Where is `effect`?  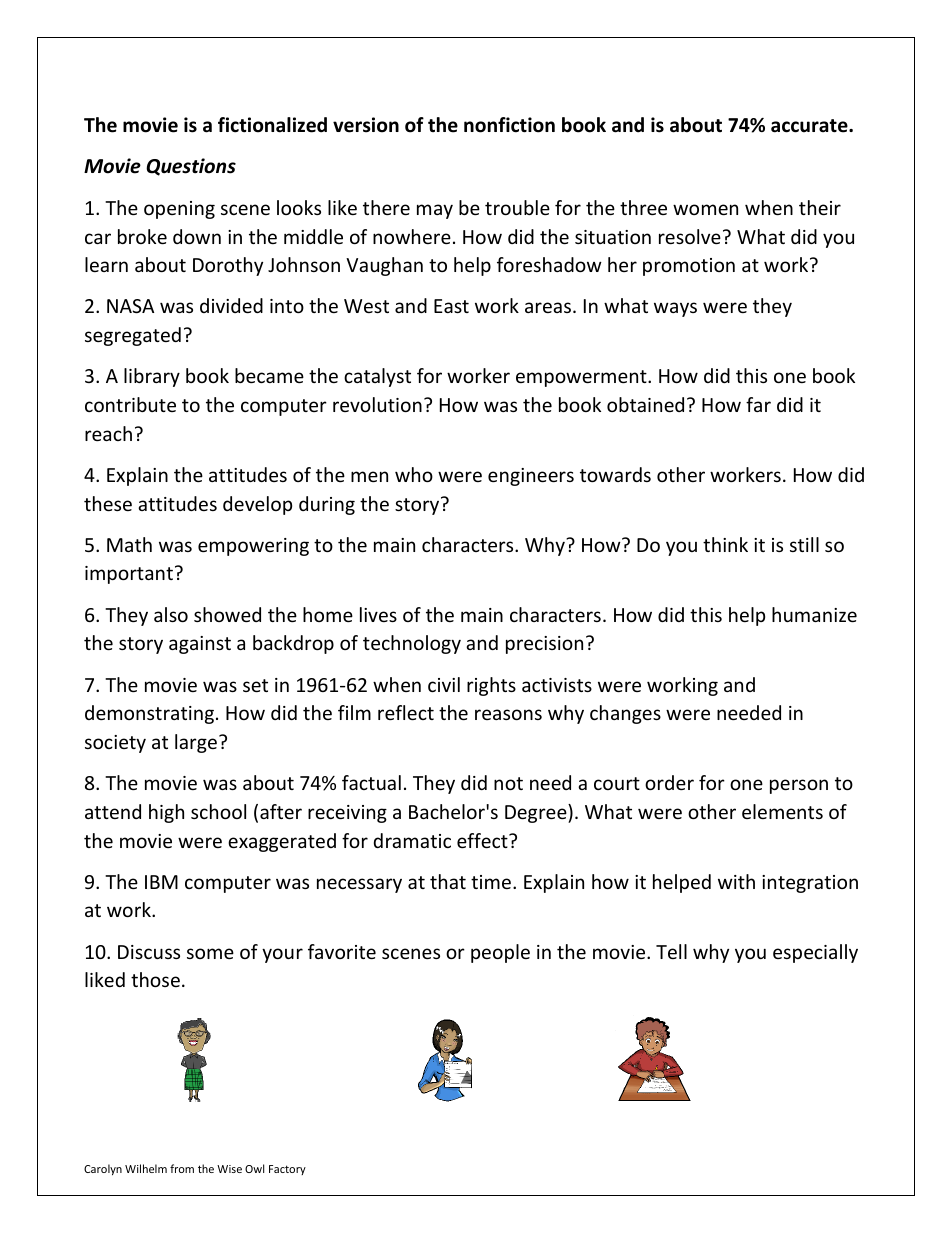 effect is located at coordinates (483, 840).
